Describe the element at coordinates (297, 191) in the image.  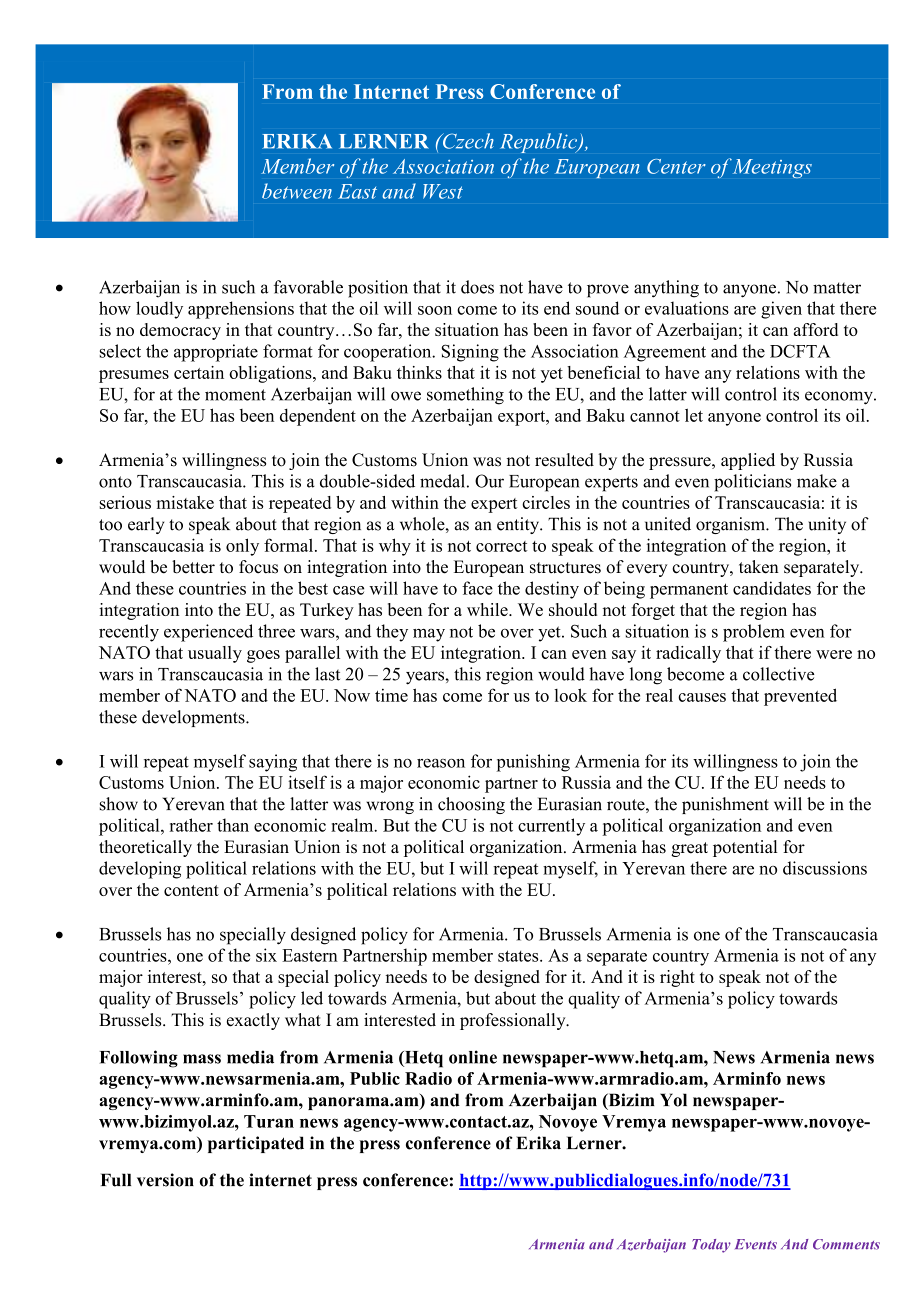
I see `between` at that location.
